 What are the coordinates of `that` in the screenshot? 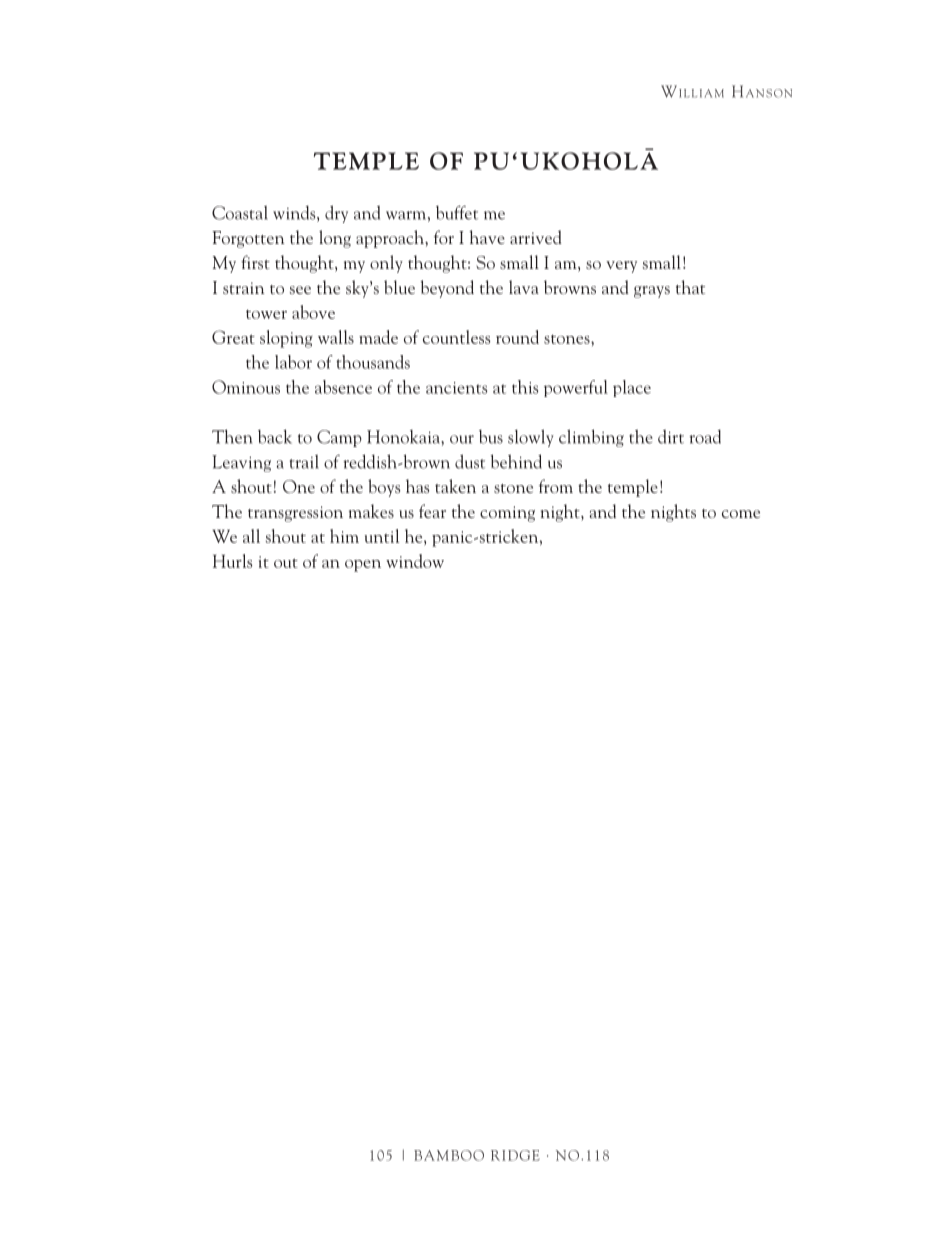 It's located at (690, 287).
